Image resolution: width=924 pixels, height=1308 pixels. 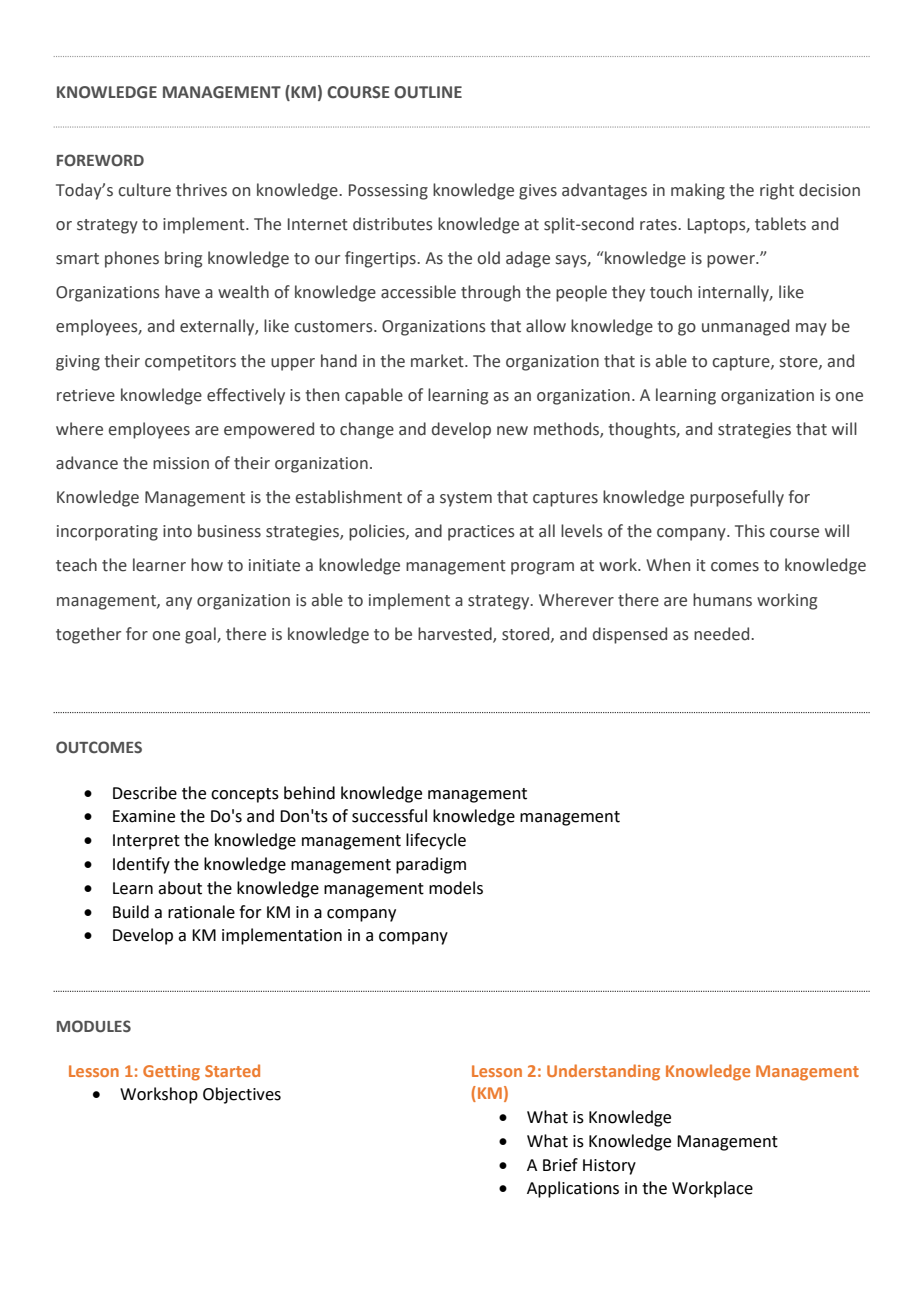 I want to click on harvested, so click(x=456, y=634).
